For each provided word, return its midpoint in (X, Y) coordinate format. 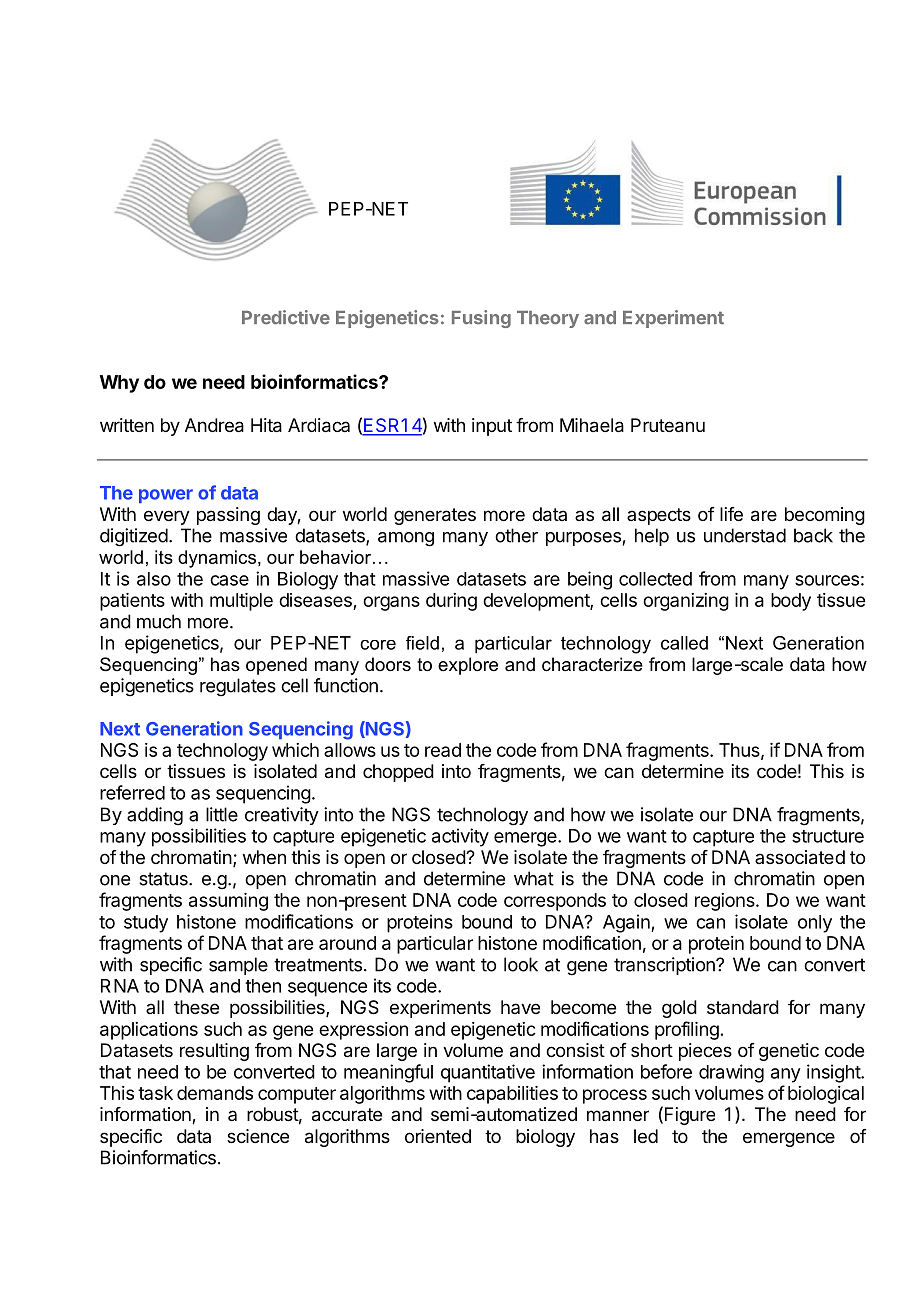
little (222, 814)
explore (468, 666)
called (684, 643)
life (731, 514)
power (166, 496)
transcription (665, 966)
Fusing (481, 319)
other (516, 535)
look (521, 964)
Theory (548, 319)
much (159, 621)
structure (828, 836)
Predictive (286, 317)
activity (460, 837)
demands (215, 1093)
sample (238, 966)
